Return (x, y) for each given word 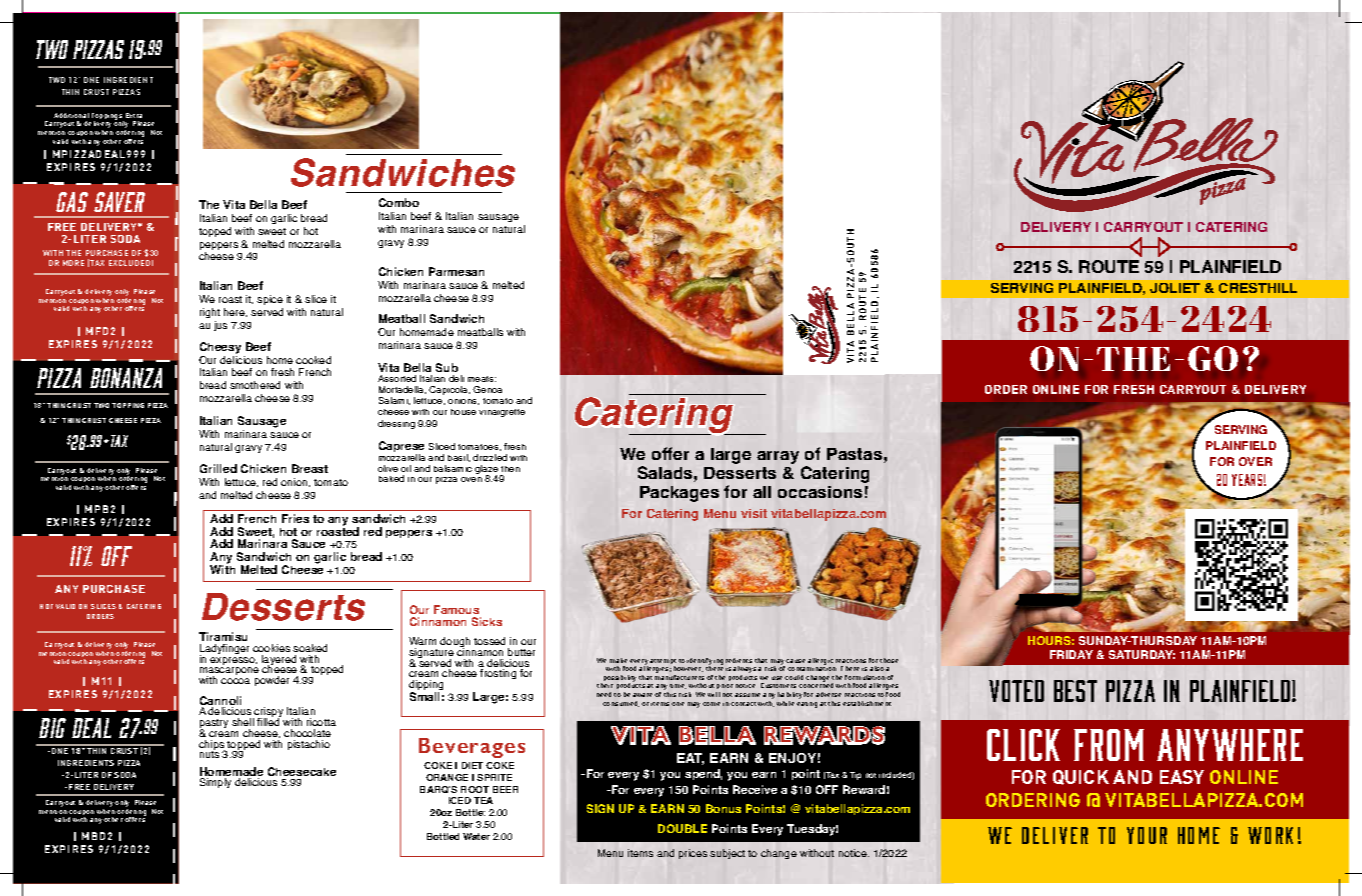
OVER (1255, 461)
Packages (679, 494)
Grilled (218, 468)
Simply (215, 783)
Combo (399, 202)
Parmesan (456, 271)
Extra (134, 115)
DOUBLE (682, 828)
